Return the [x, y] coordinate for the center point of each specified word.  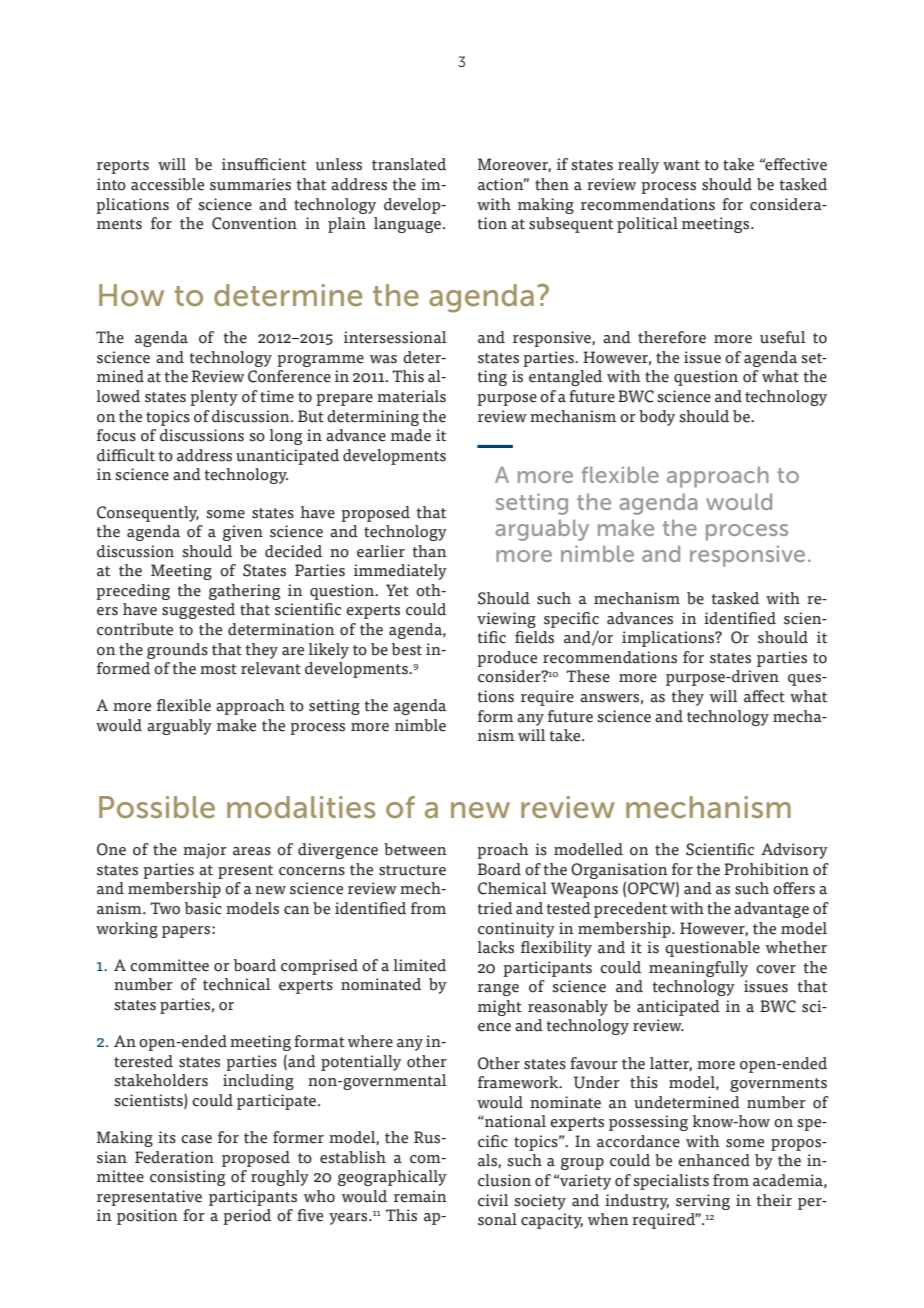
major [205, 851]
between [415, 849]
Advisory [794, 851]
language [407, 225]
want [681, 165]
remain [420, 1196]
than [430, 551]
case [196, 1139]
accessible [167, 184]
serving [703, 1202]
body [657, 418]
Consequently [148, 514]
